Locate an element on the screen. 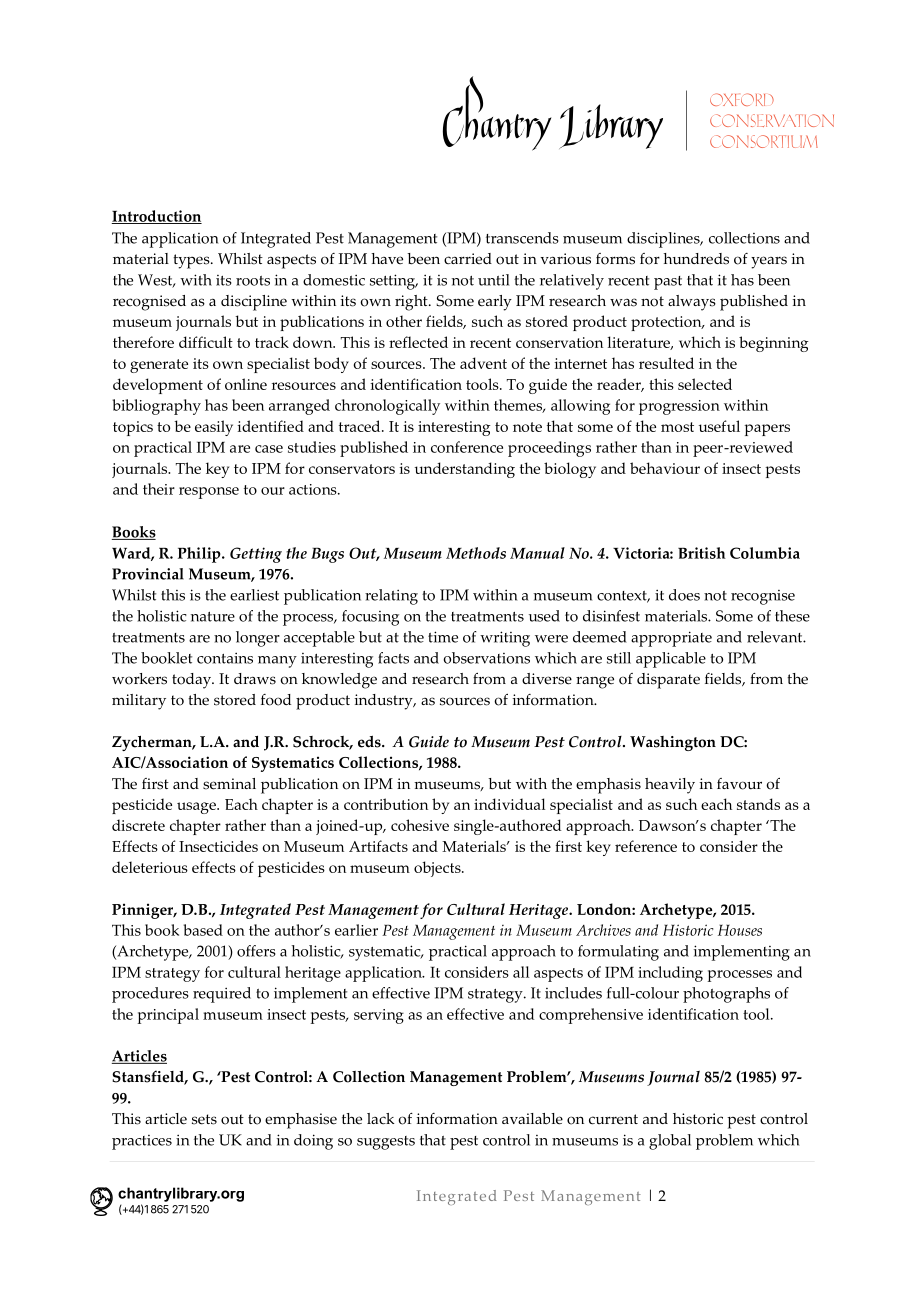 Image resolution: width=924 pixels, height=1307 pixels. cohesive is located at coordinates (420, 825).
